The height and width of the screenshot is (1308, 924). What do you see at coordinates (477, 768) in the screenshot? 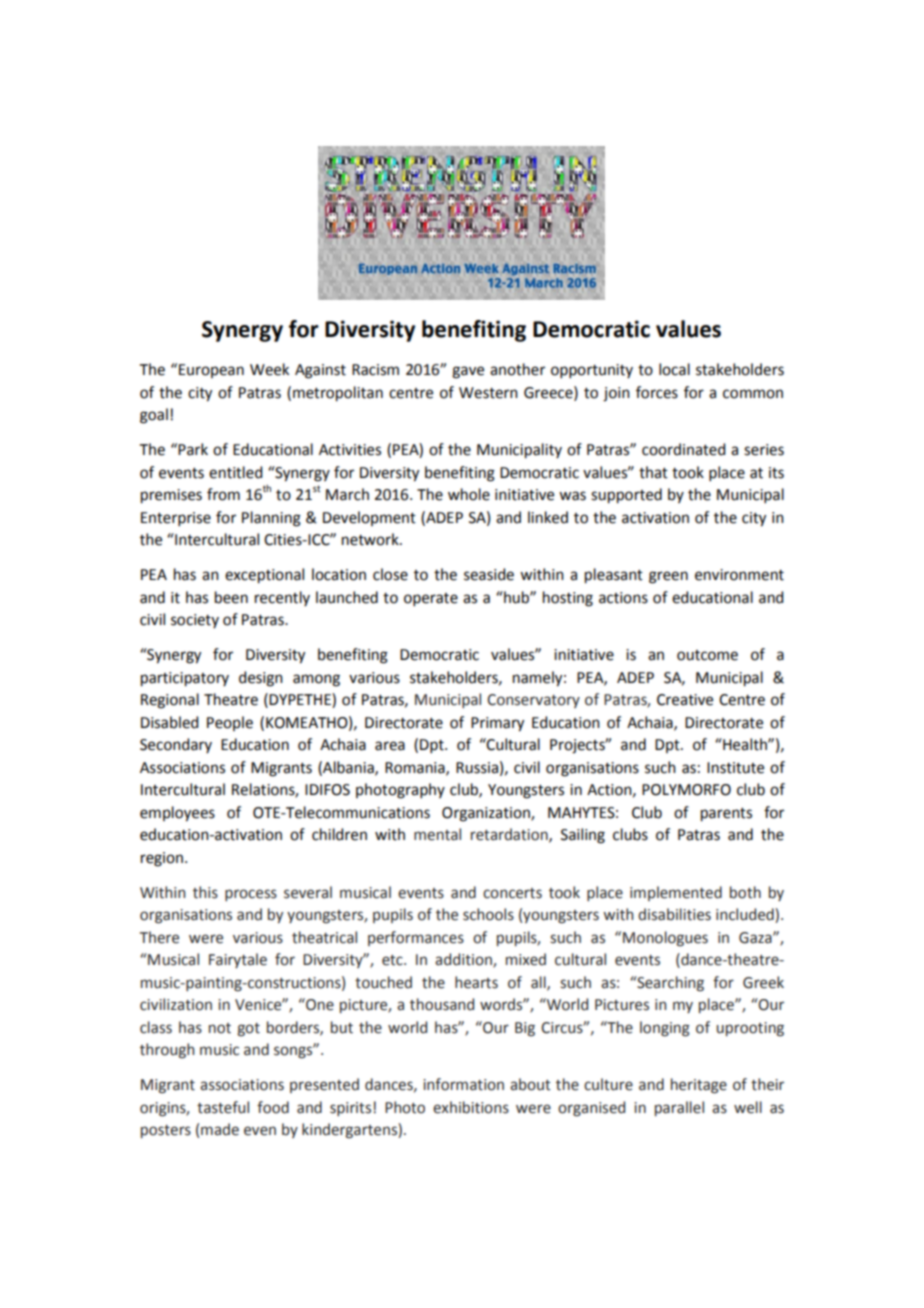
I see `Russia` at bounding box center [477, 768].
